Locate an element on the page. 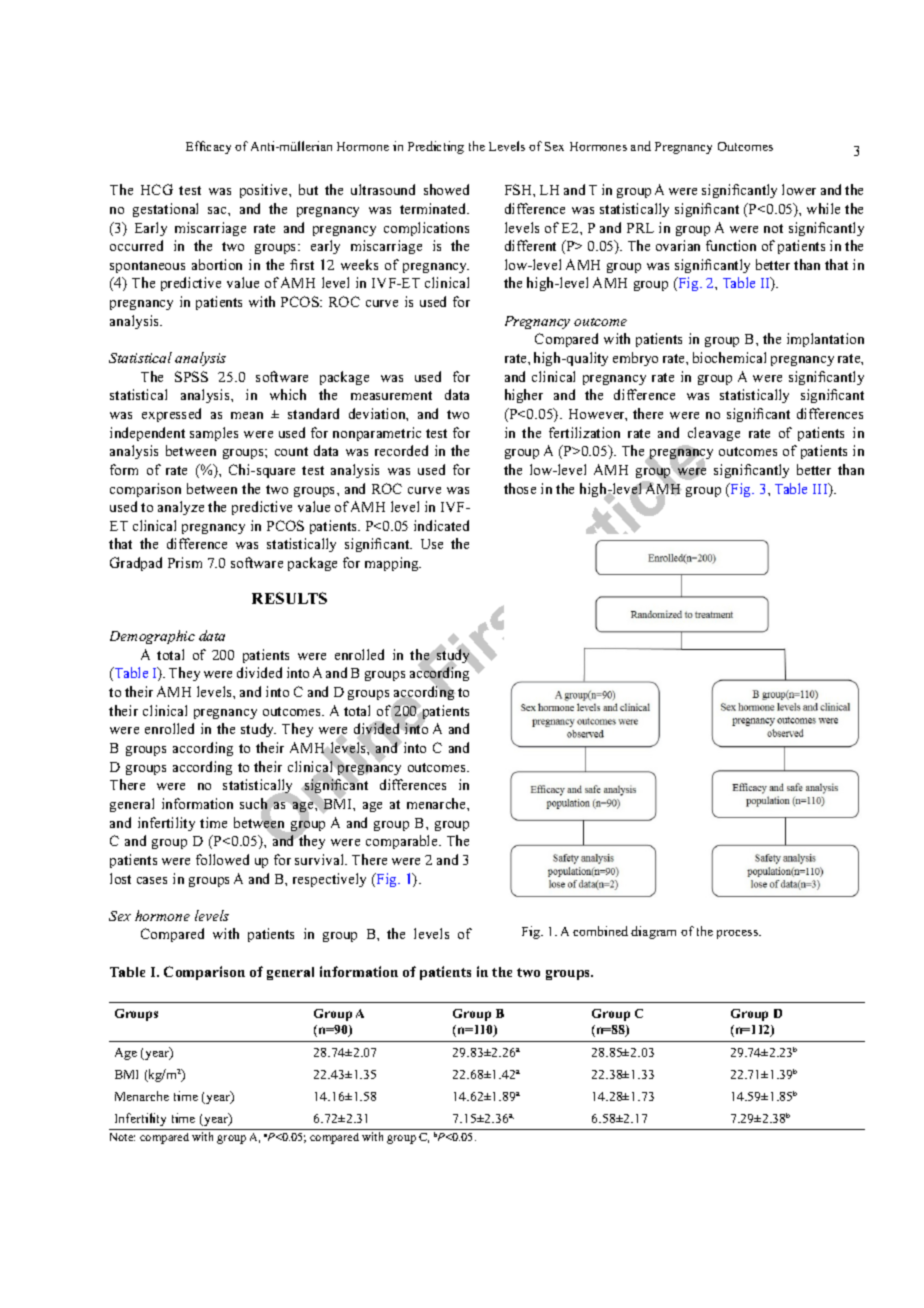 This image has height=1308, width=924. Demographic is located at coordinates (152, 637).
